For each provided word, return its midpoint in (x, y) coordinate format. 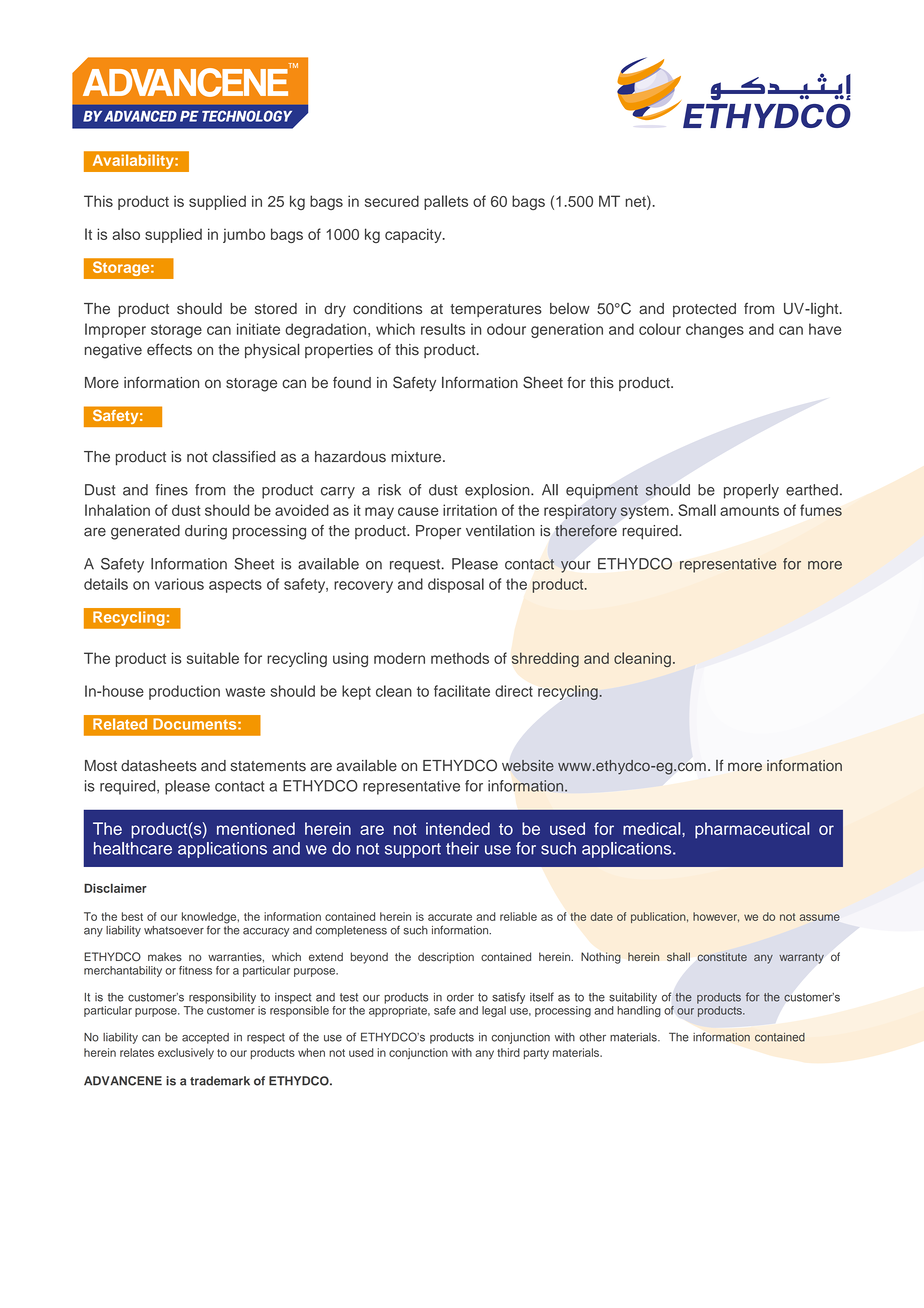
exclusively (186, 1054)
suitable (213, 658)
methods (460, 658)
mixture (417, 457)
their (462, 848)
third (508, 1052)
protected (704, 310)
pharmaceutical (752, 830)
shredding (545, 659)
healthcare (133, 848)
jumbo (244, 235)
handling (639, 1011)
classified (243, 456)
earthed (812, 490)
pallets (446, 202)
